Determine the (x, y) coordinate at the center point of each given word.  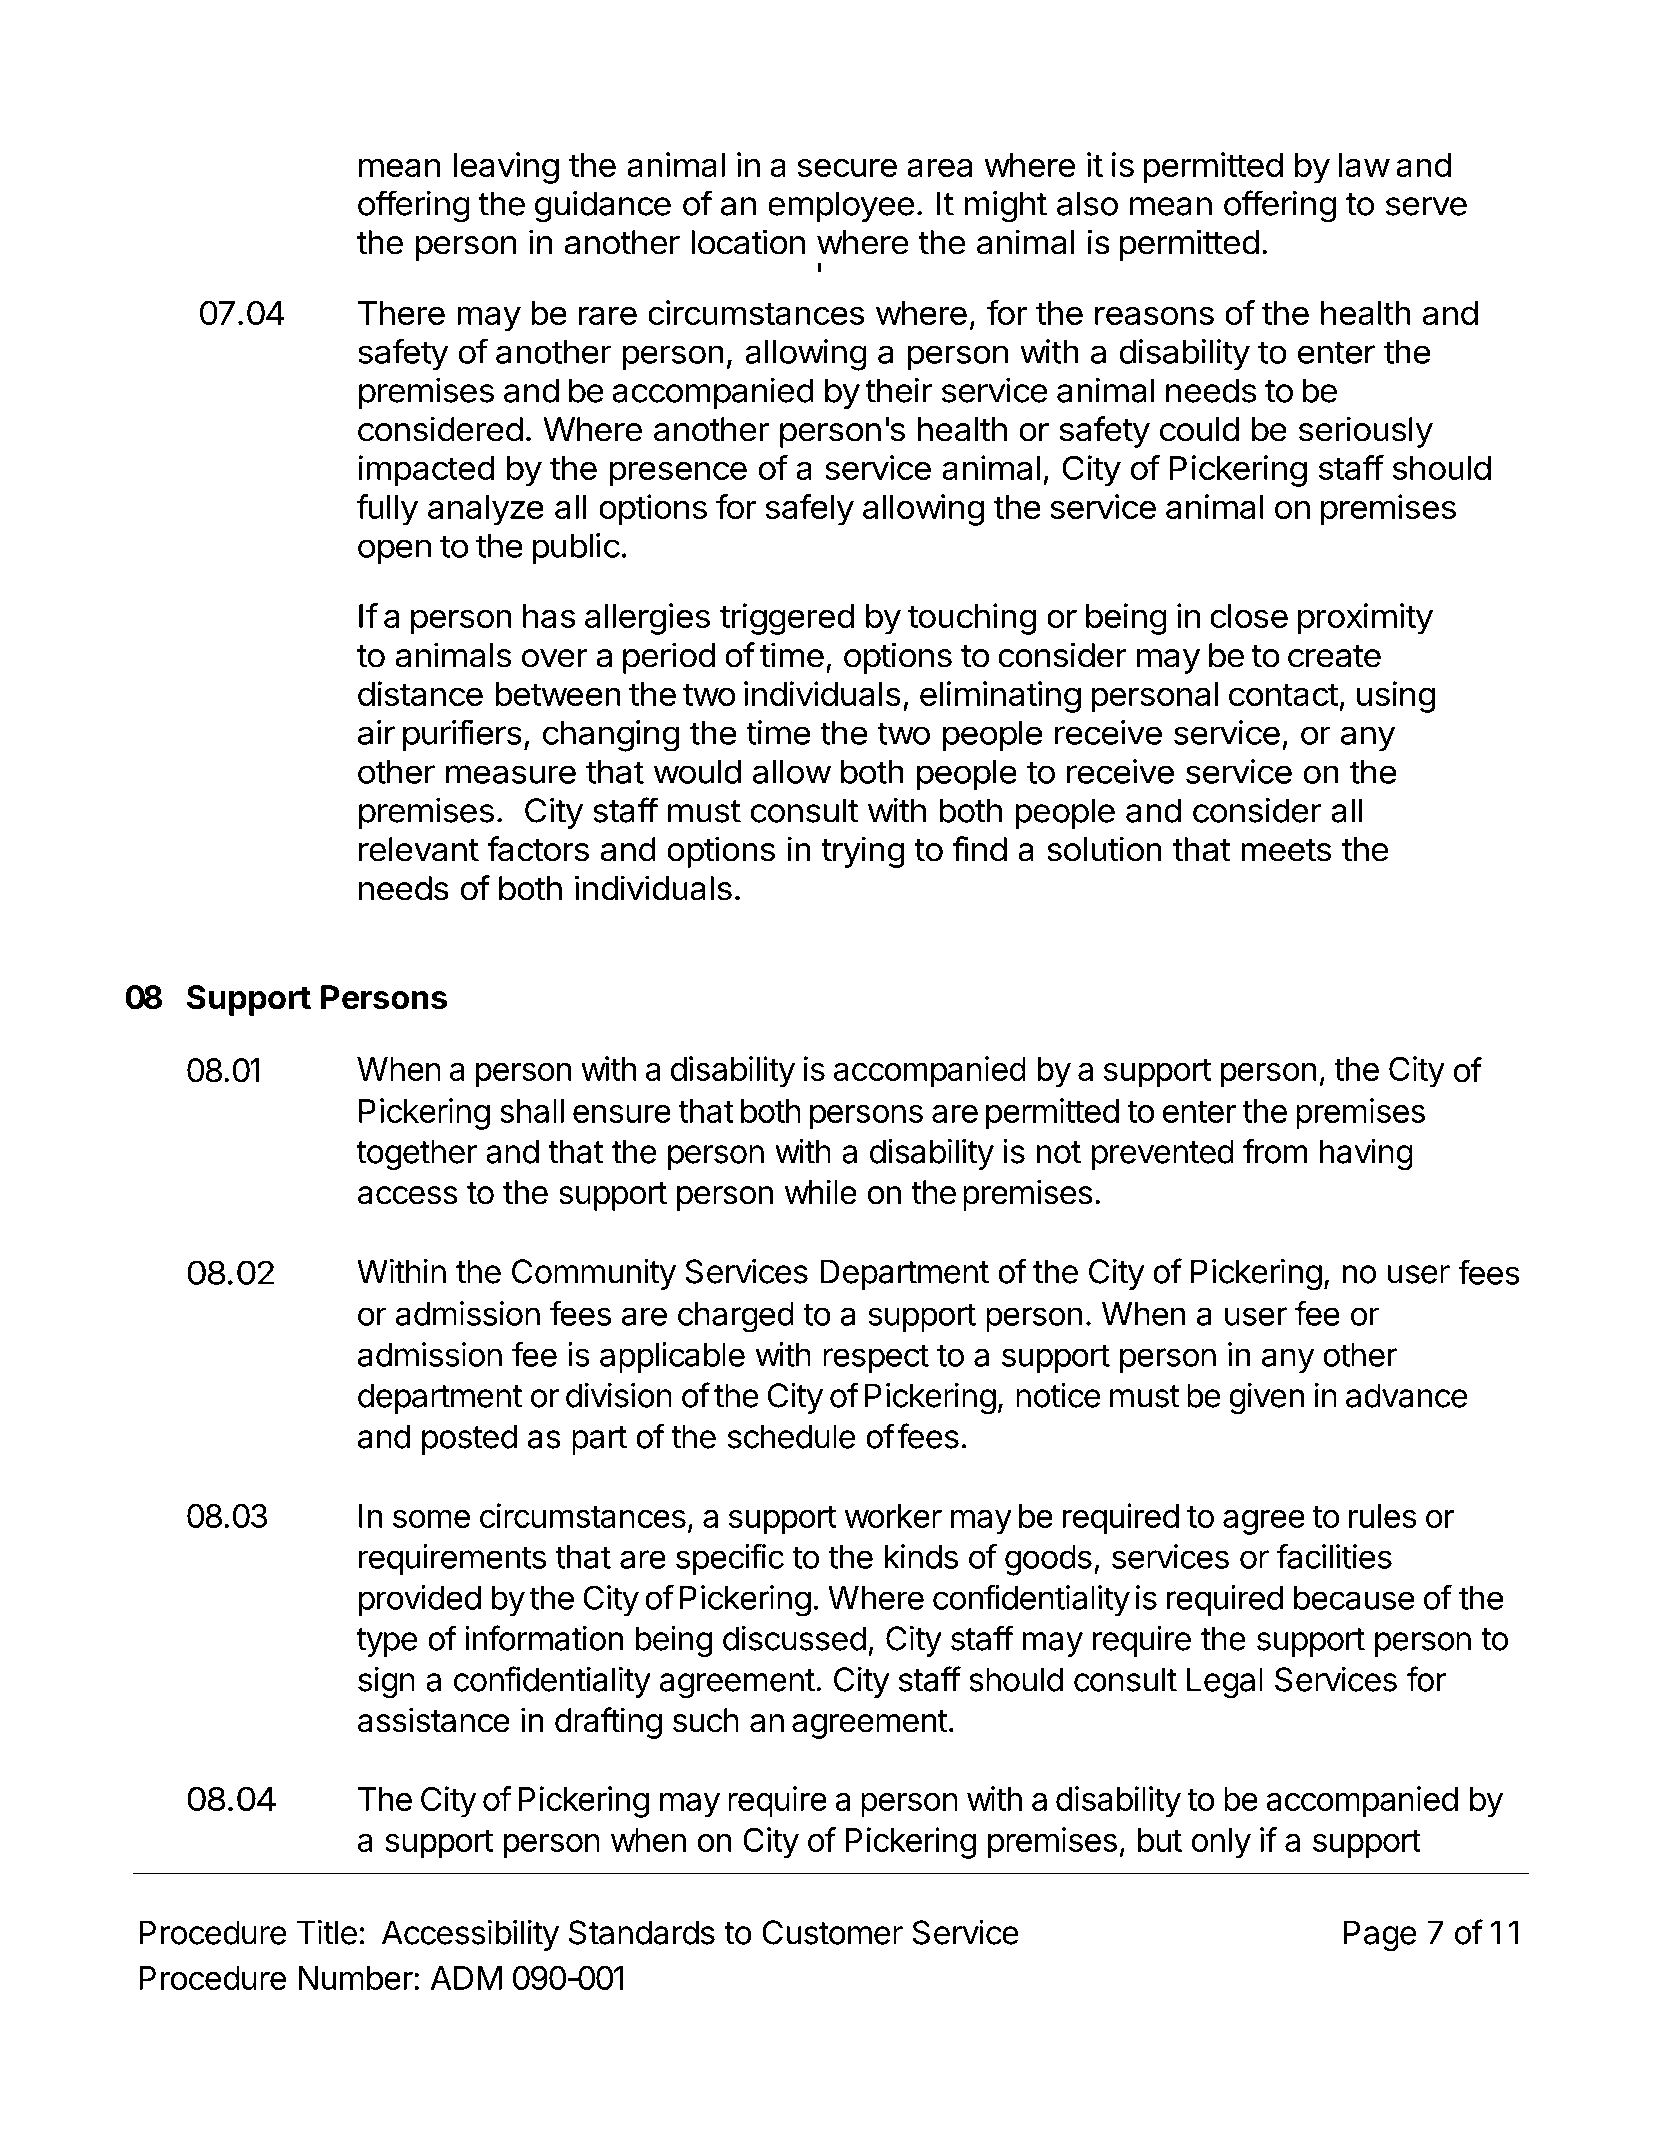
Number (356, 1978)
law (1364, 165)
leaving (506, 168)
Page (1380, 1936)
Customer (832, 1932)
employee (841, 206)
